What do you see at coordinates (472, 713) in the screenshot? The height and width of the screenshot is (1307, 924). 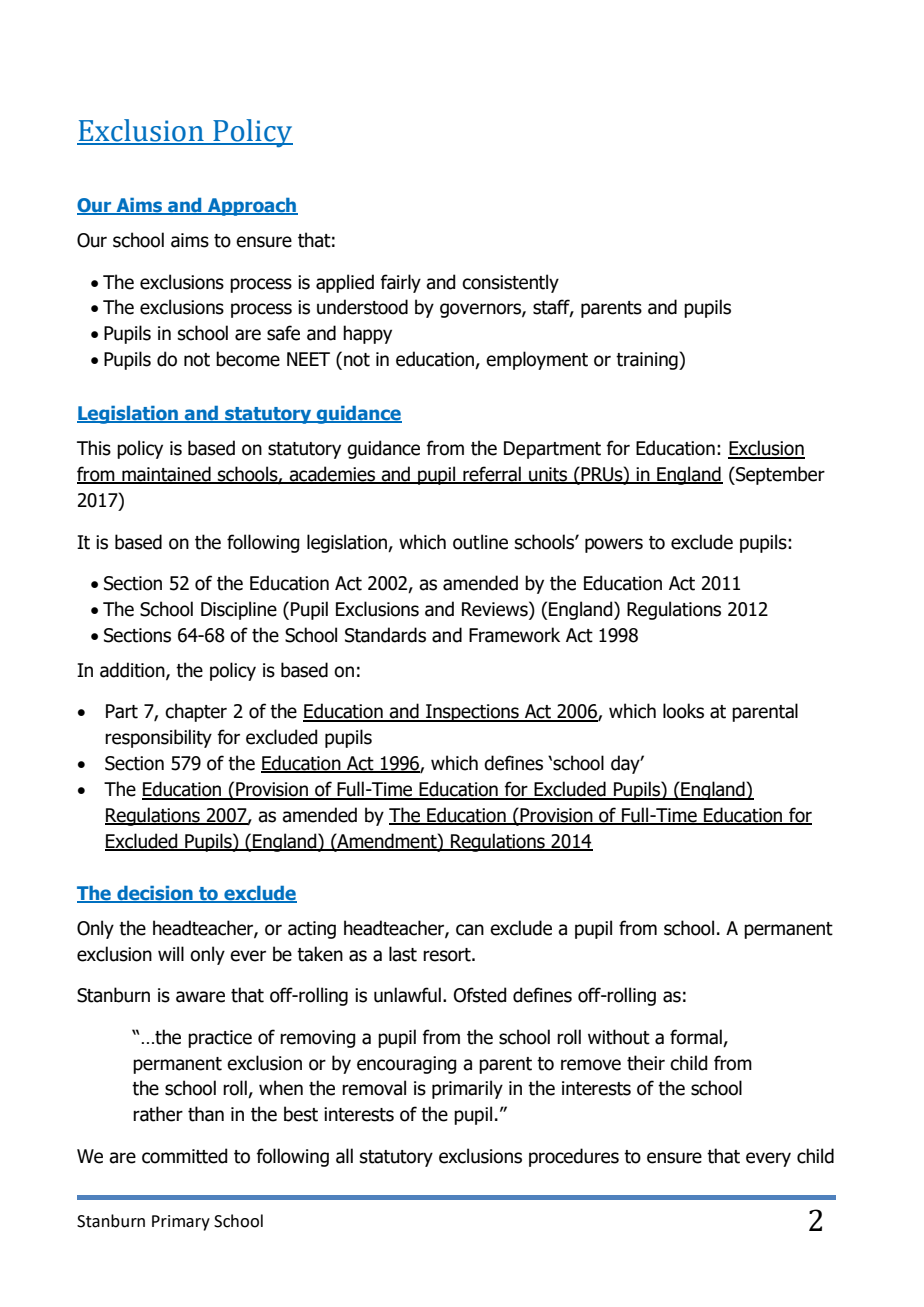 I see `Inspections` at bounding box center [472, 713].
